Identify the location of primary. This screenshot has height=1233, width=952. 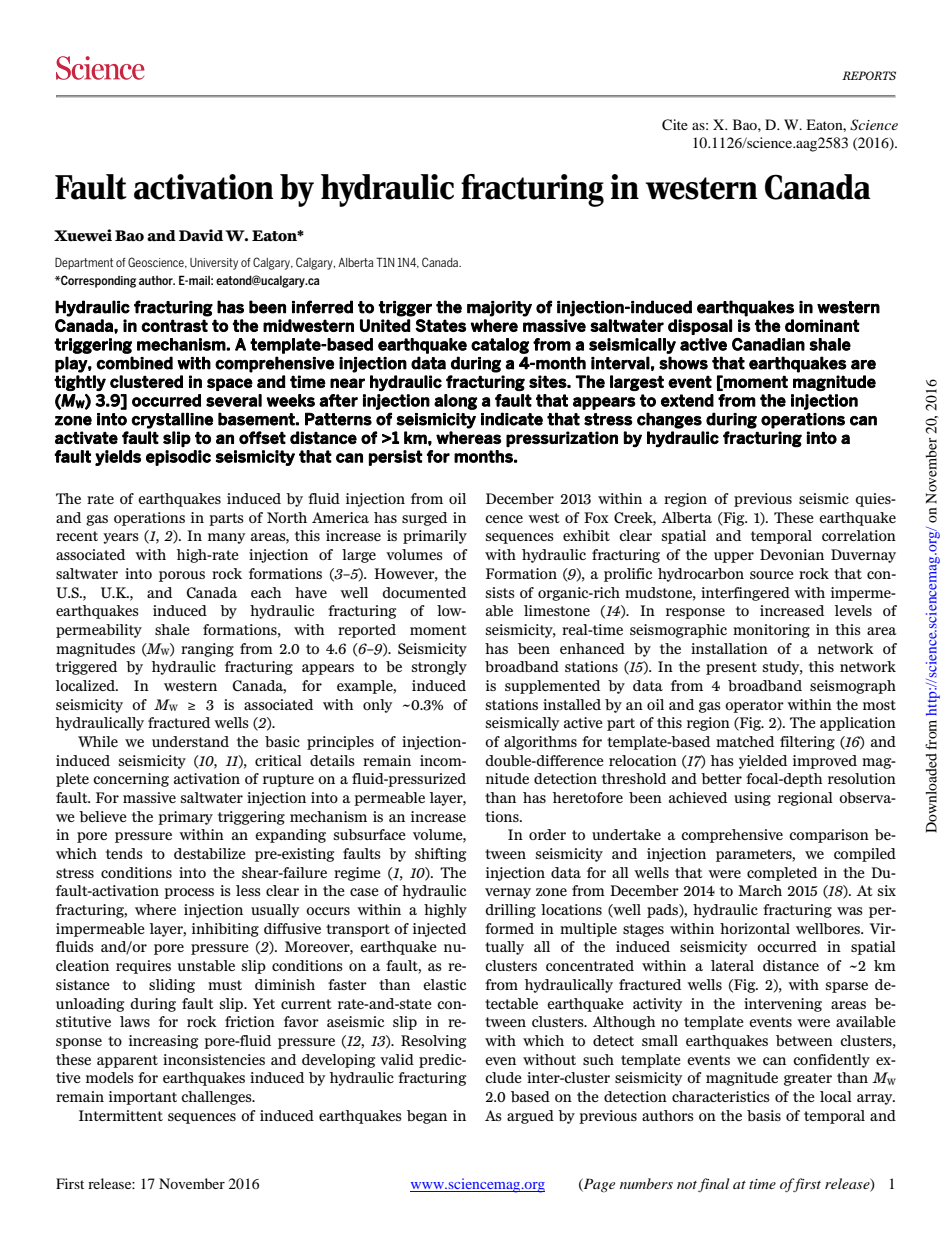
(185, 818).
